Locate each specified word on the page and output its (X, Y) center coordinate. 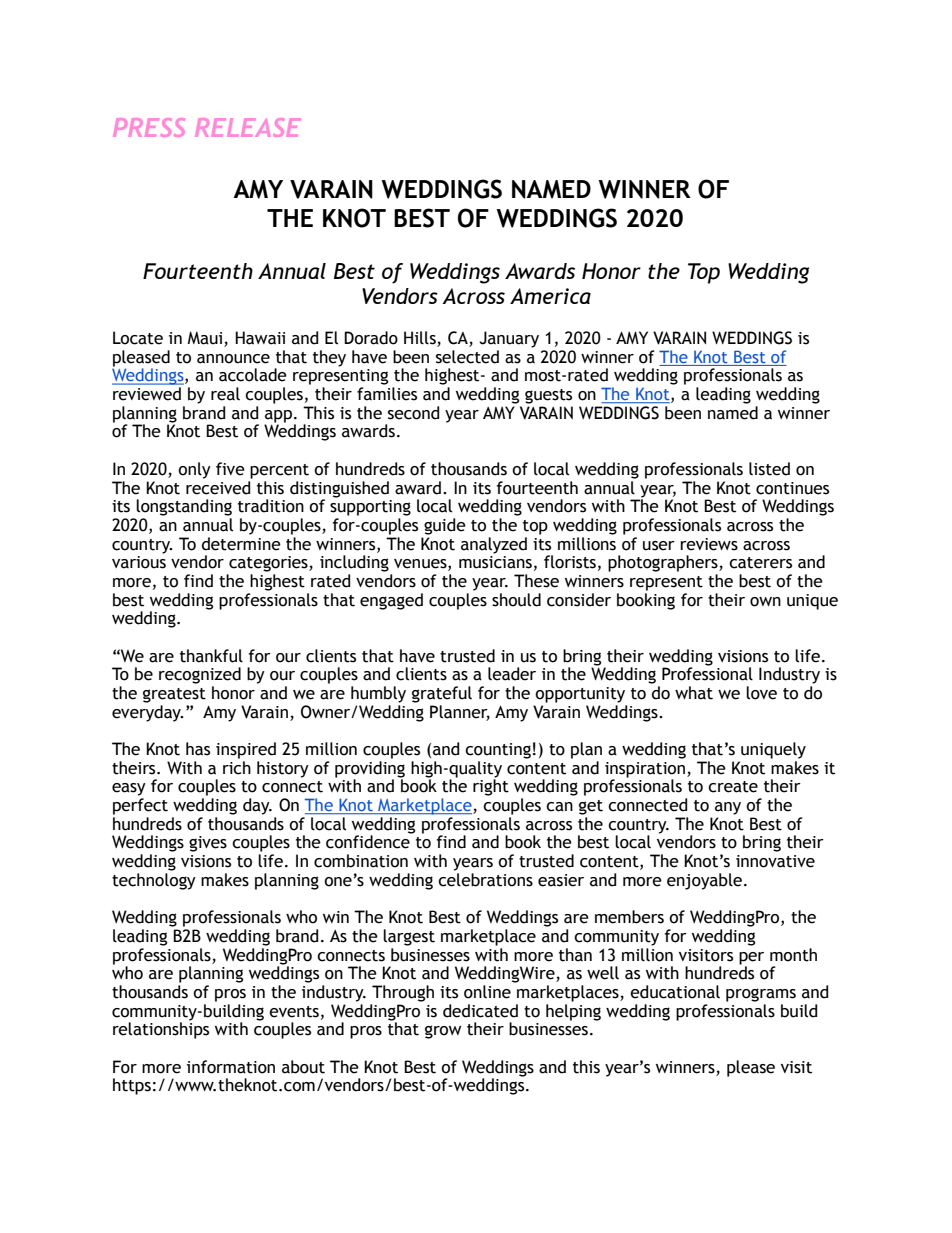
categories (269, 564)
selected (467, 357)
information (231, 1067)
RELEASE (248, 127)
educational (675, 992)
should (516, 600)
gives (208, 844)
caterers (760, 563)
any (728, 808)
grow (443, 1032)
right (491, 786)
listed (769, 469)
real (225, 394)
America (550, 296)
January (509, 339)
